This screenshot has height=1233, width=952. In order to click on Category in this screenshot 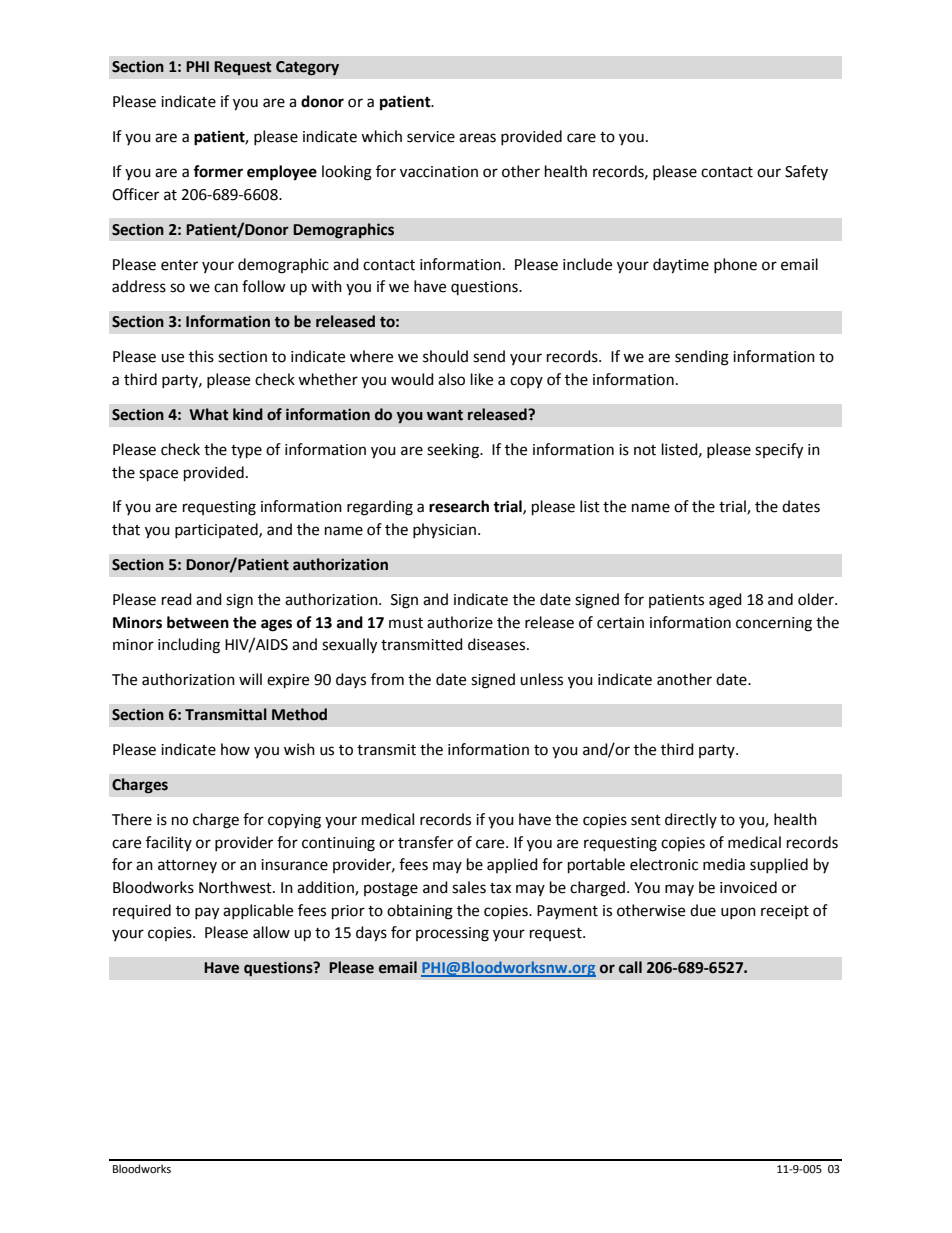, I will do `click(307, 68)`.
